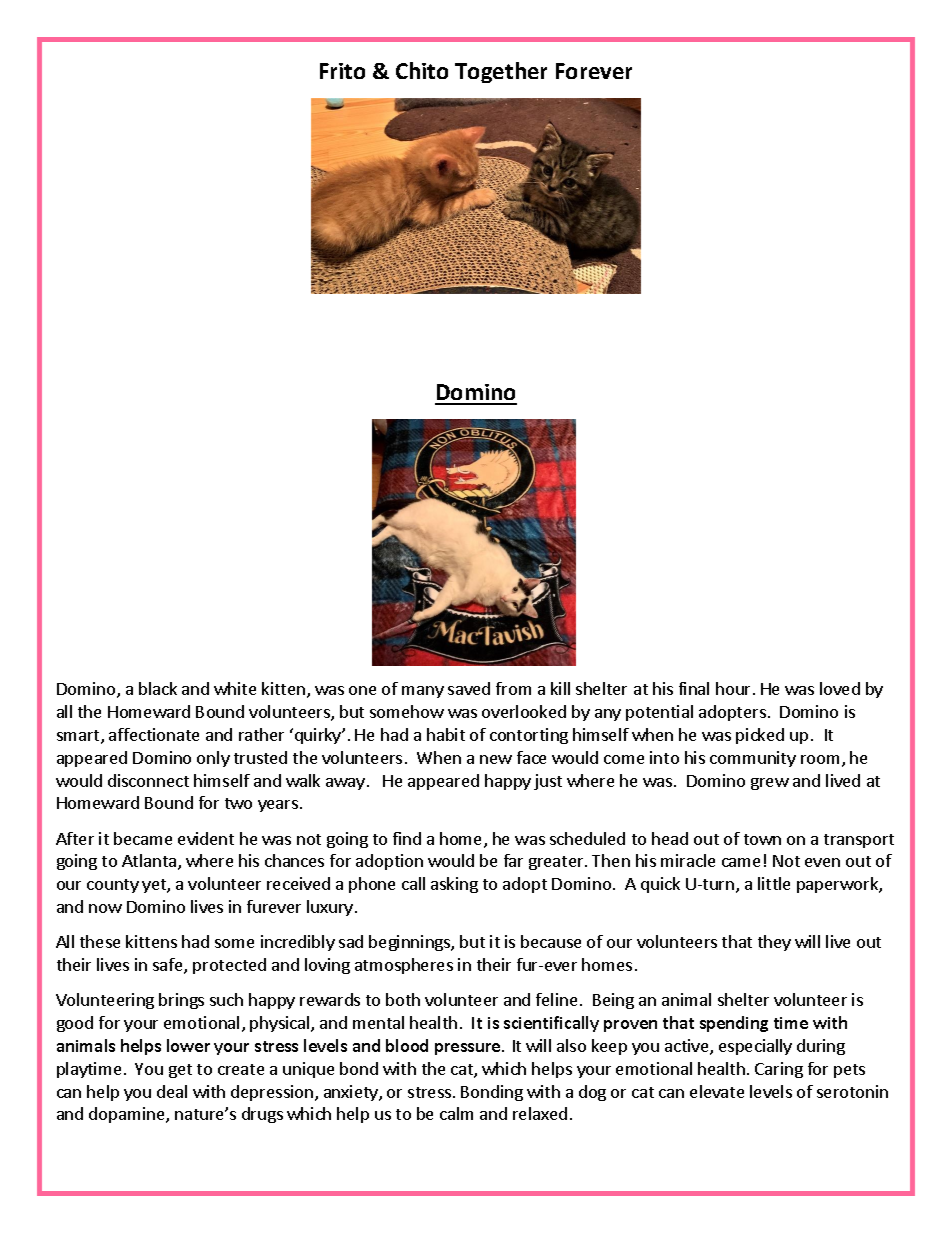  What do you see at coordinates (342, 71) in the screenshot?
I see `Frito` at bounding box center [342, 71].
